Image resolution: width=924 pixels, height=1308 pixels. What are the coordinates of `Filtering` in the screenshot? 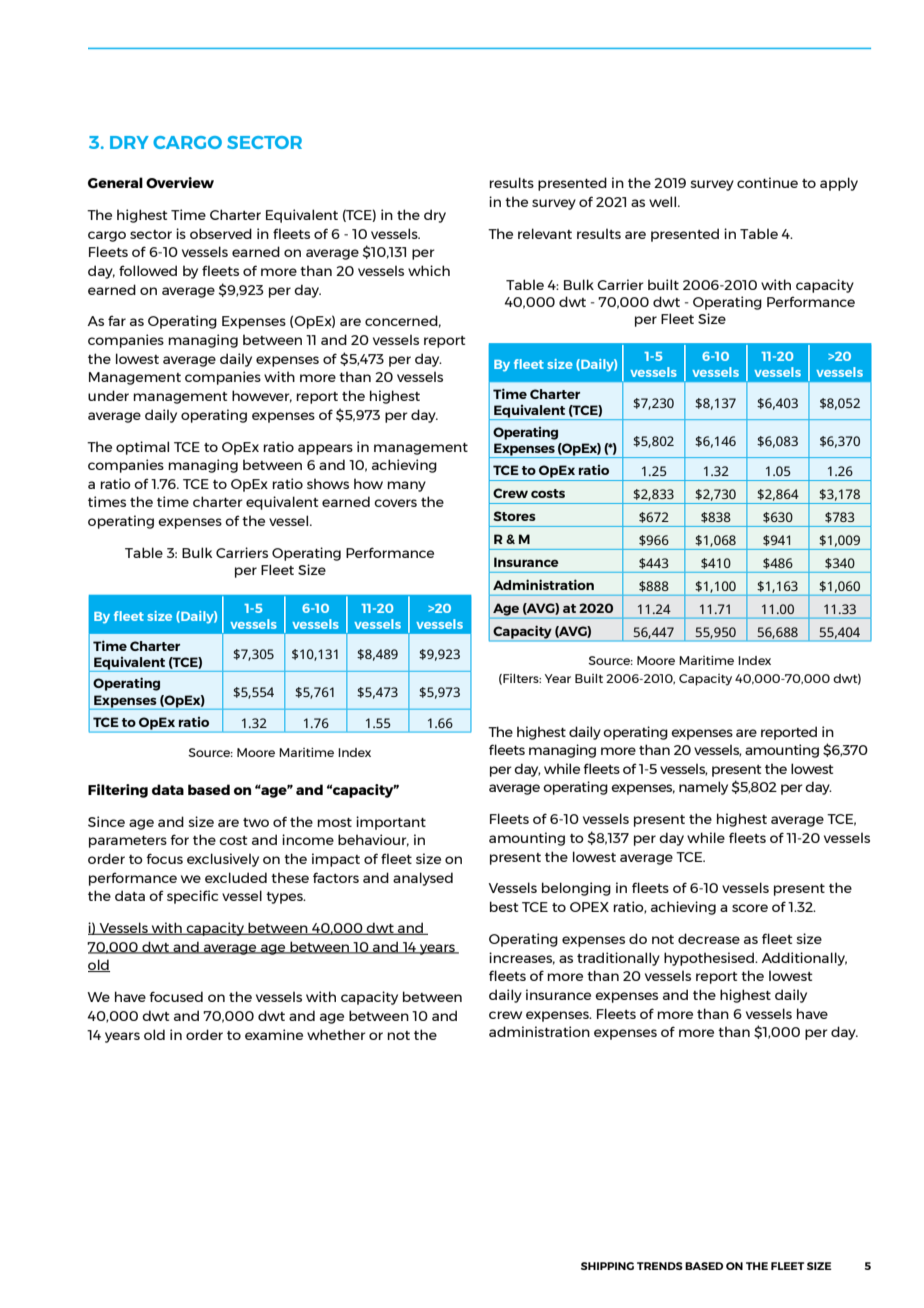 It's located at (118, 791).
